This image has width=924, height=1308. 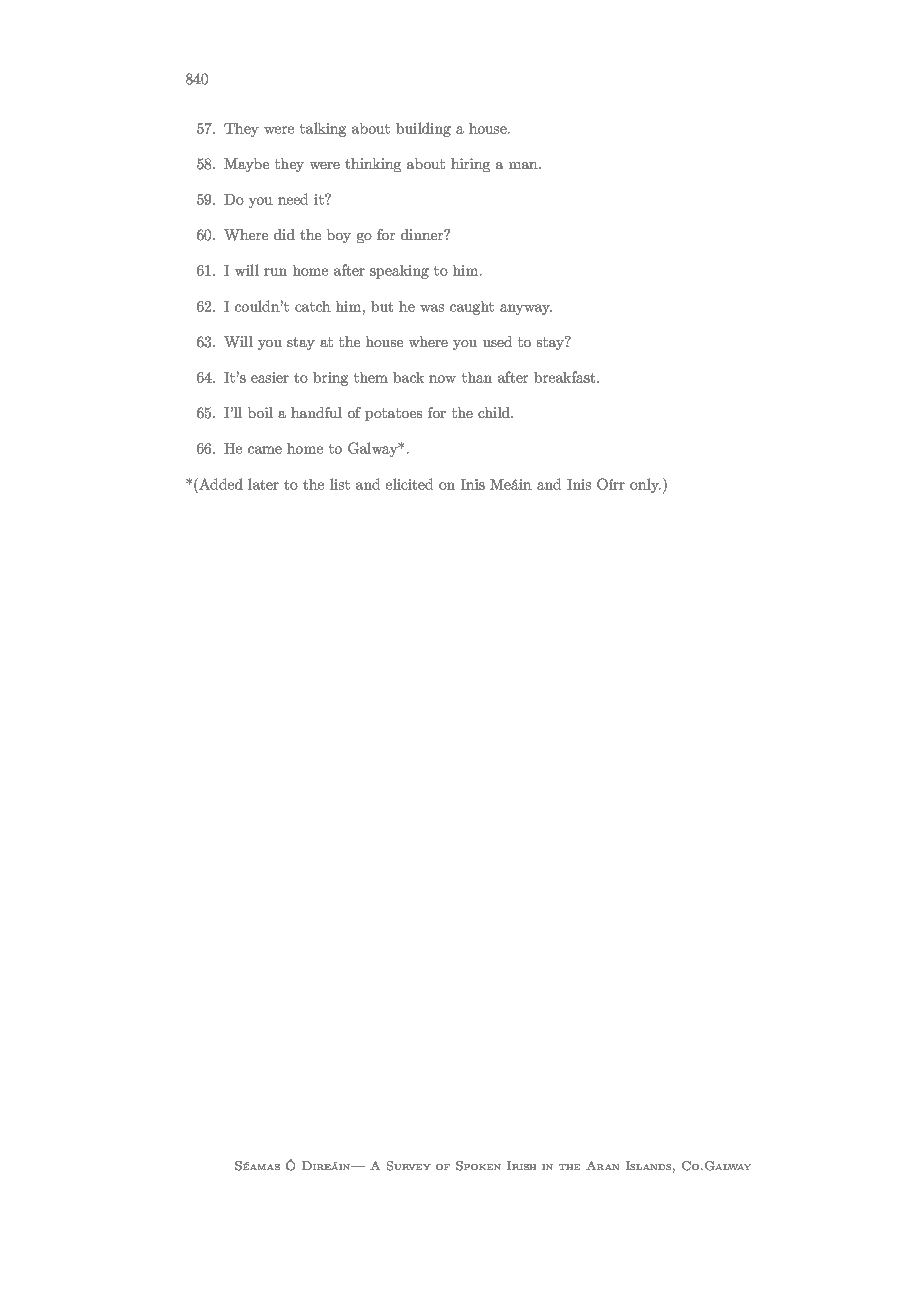 I want to click on elicited, so click(x=409, y=484).
